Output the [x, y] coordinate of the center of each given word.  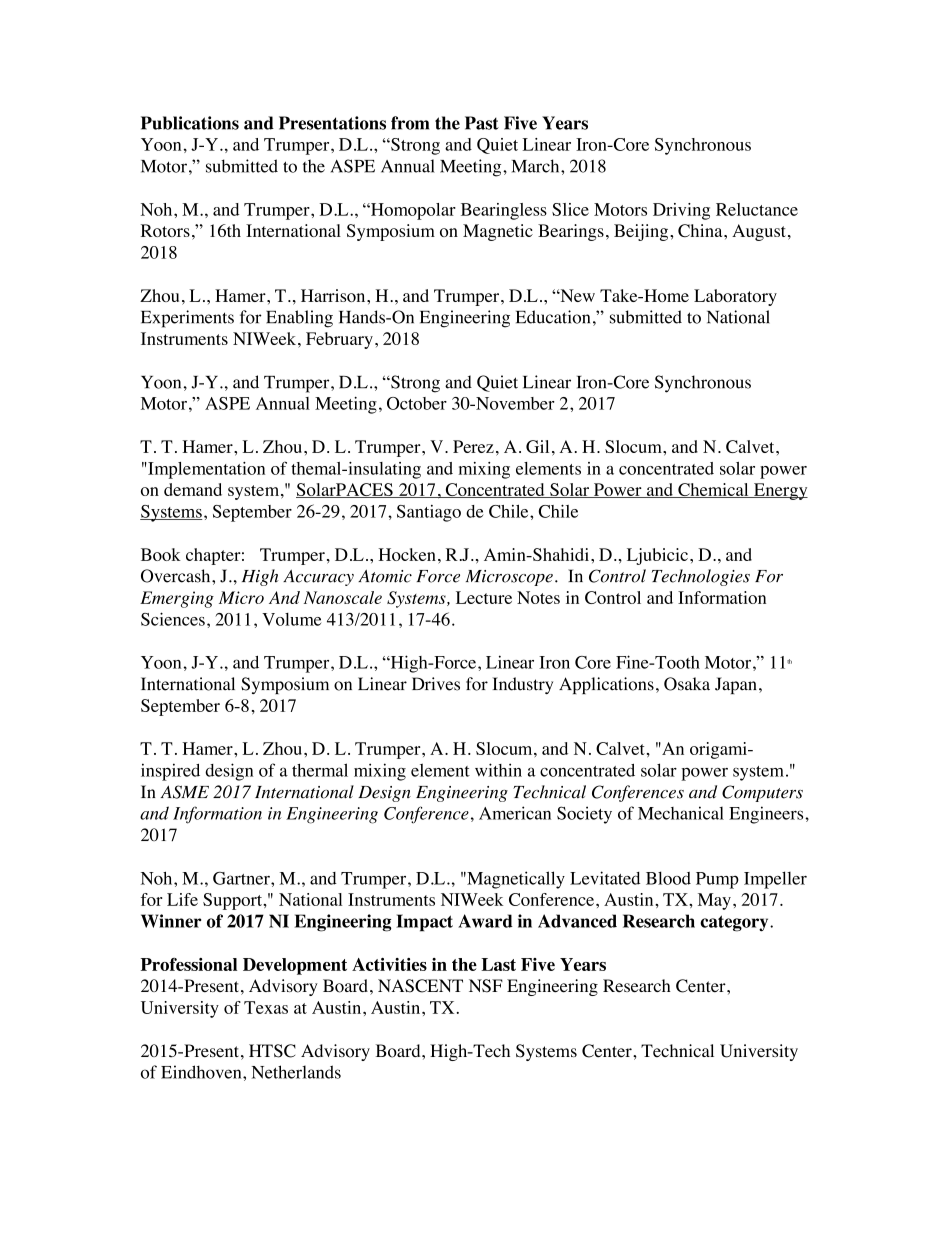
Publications [190, 123]
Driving [681, 211]
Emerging [177, 599]
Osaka [687, 684]
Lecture [484, 597]
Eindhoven [202, 1072]
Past [482, 123]
